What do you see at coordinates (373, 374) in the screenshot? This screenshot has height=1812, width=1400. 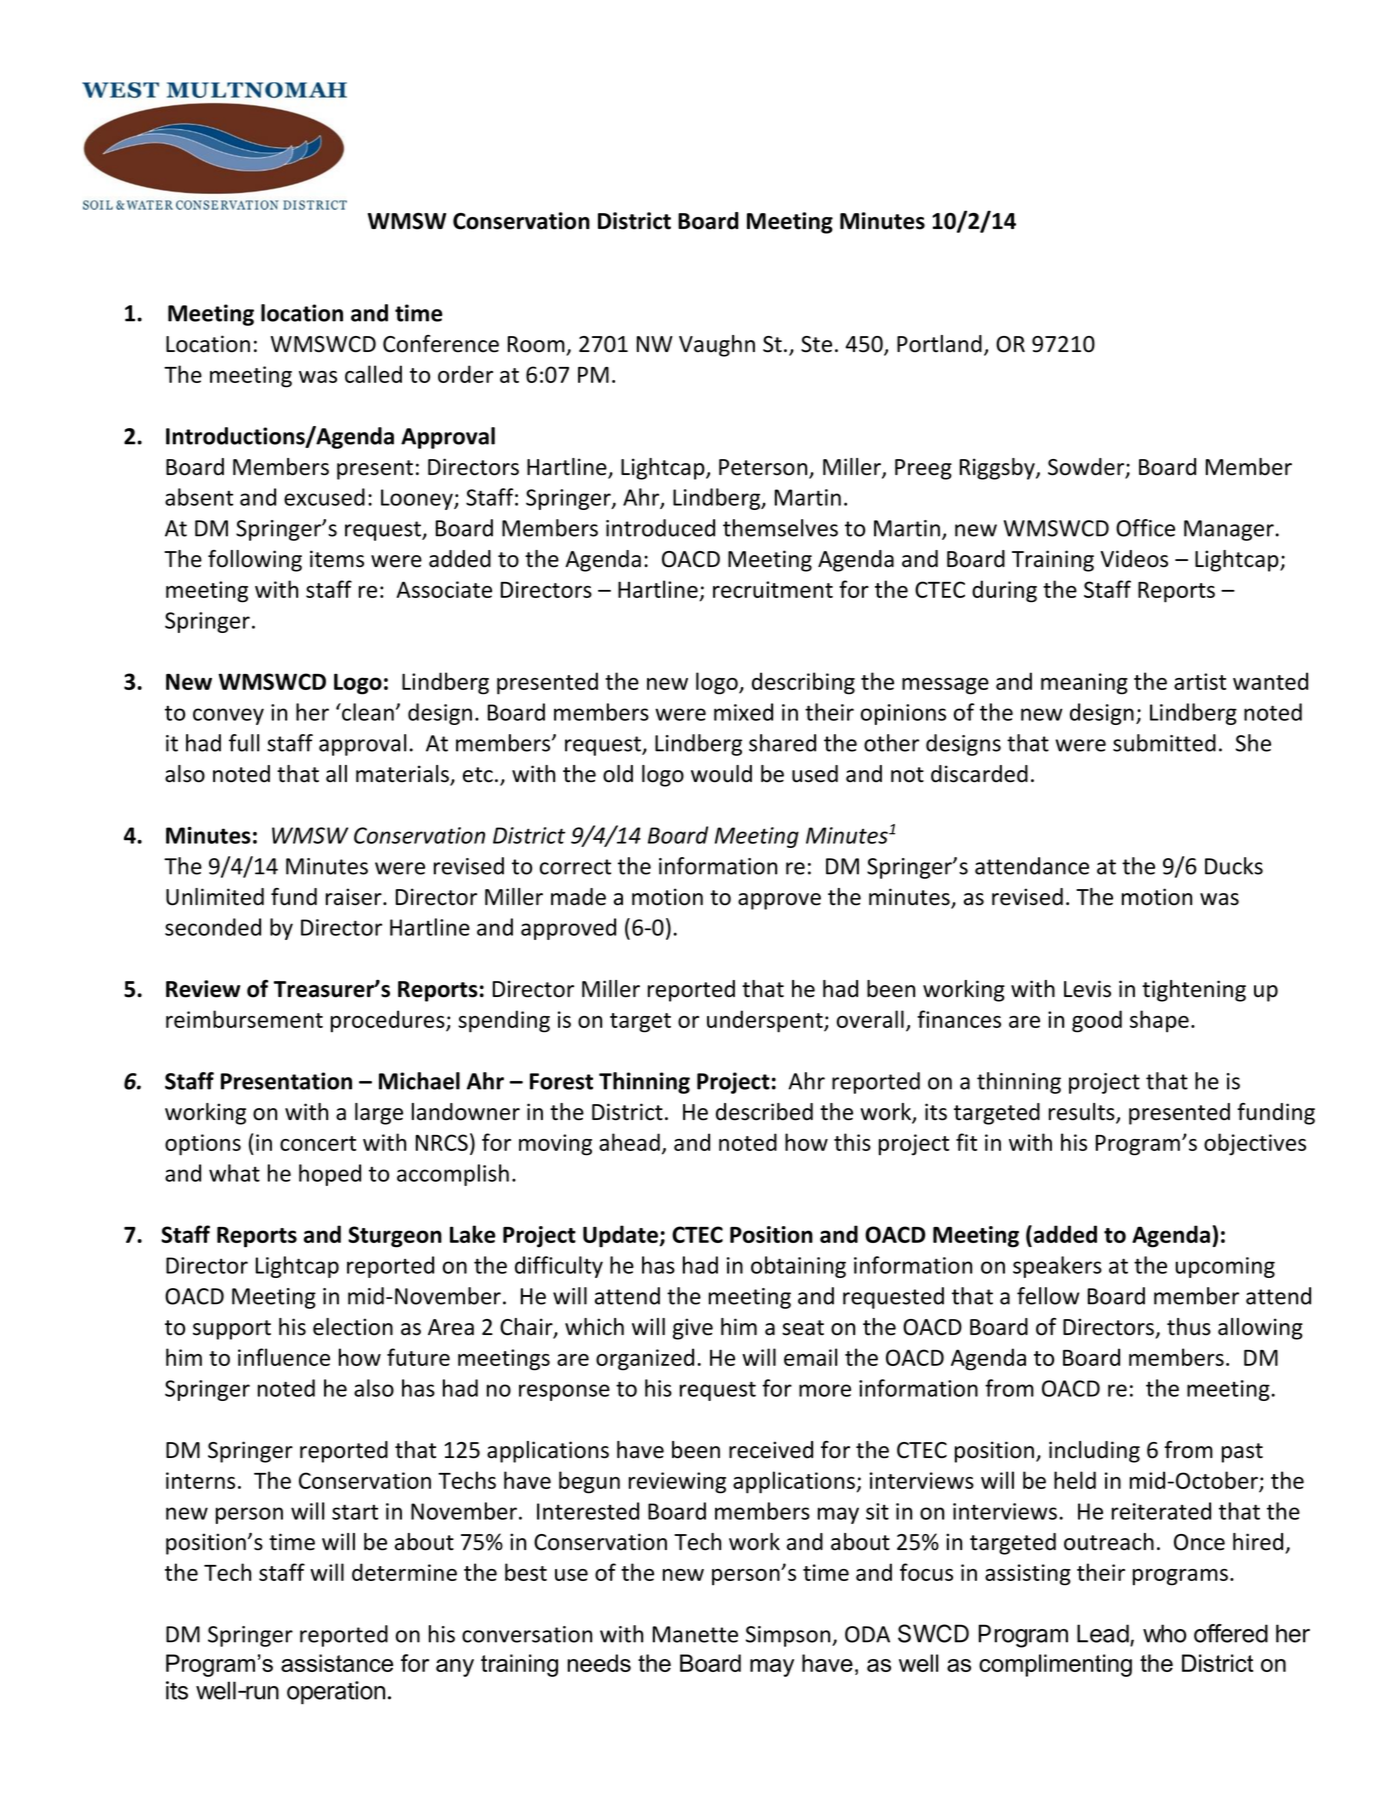 I see `called` at bounding box center [373, 374].
